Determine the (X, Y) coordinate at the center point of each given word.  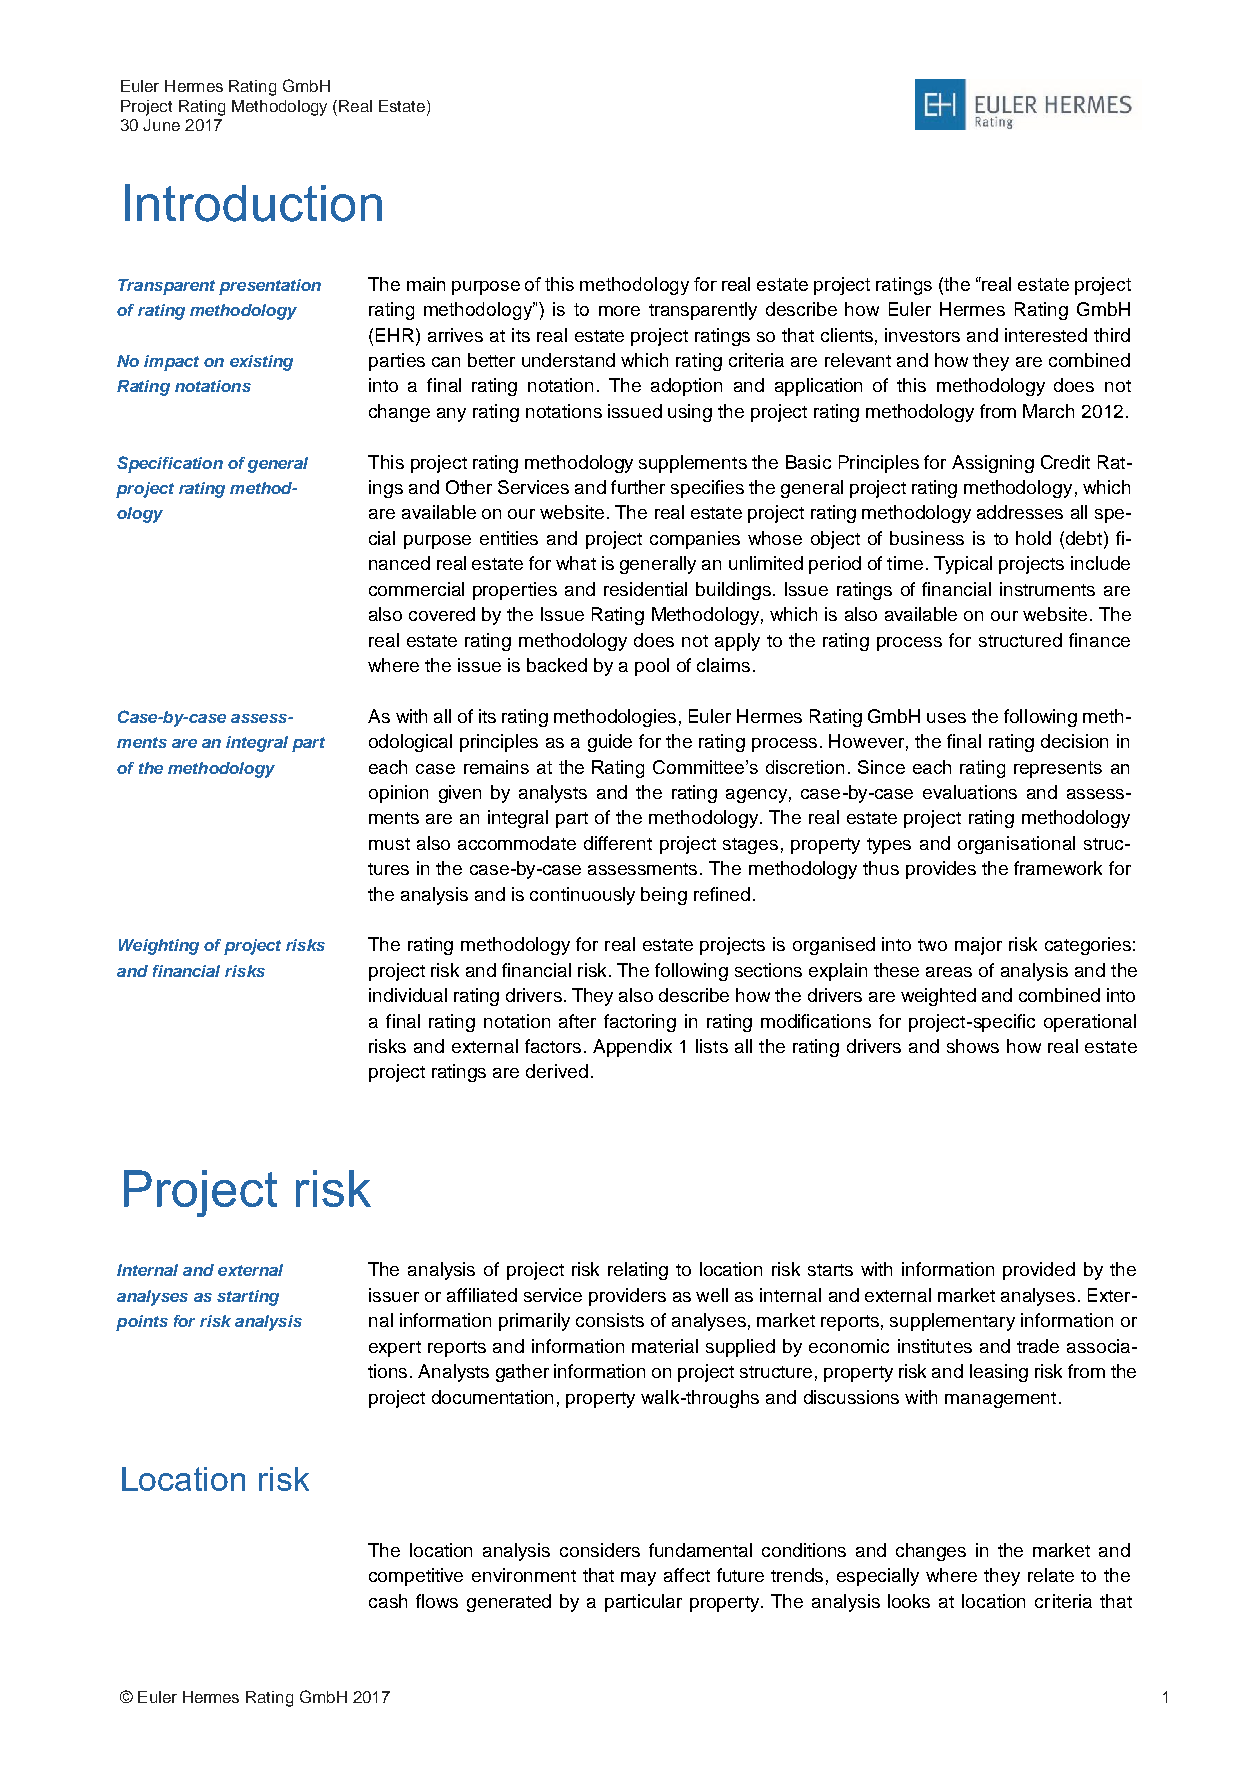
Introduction (253, 203)
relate (1051, 1575)
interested (1046, 335)
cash (388, 1601)
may (638, 1579)
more (619, 311)
